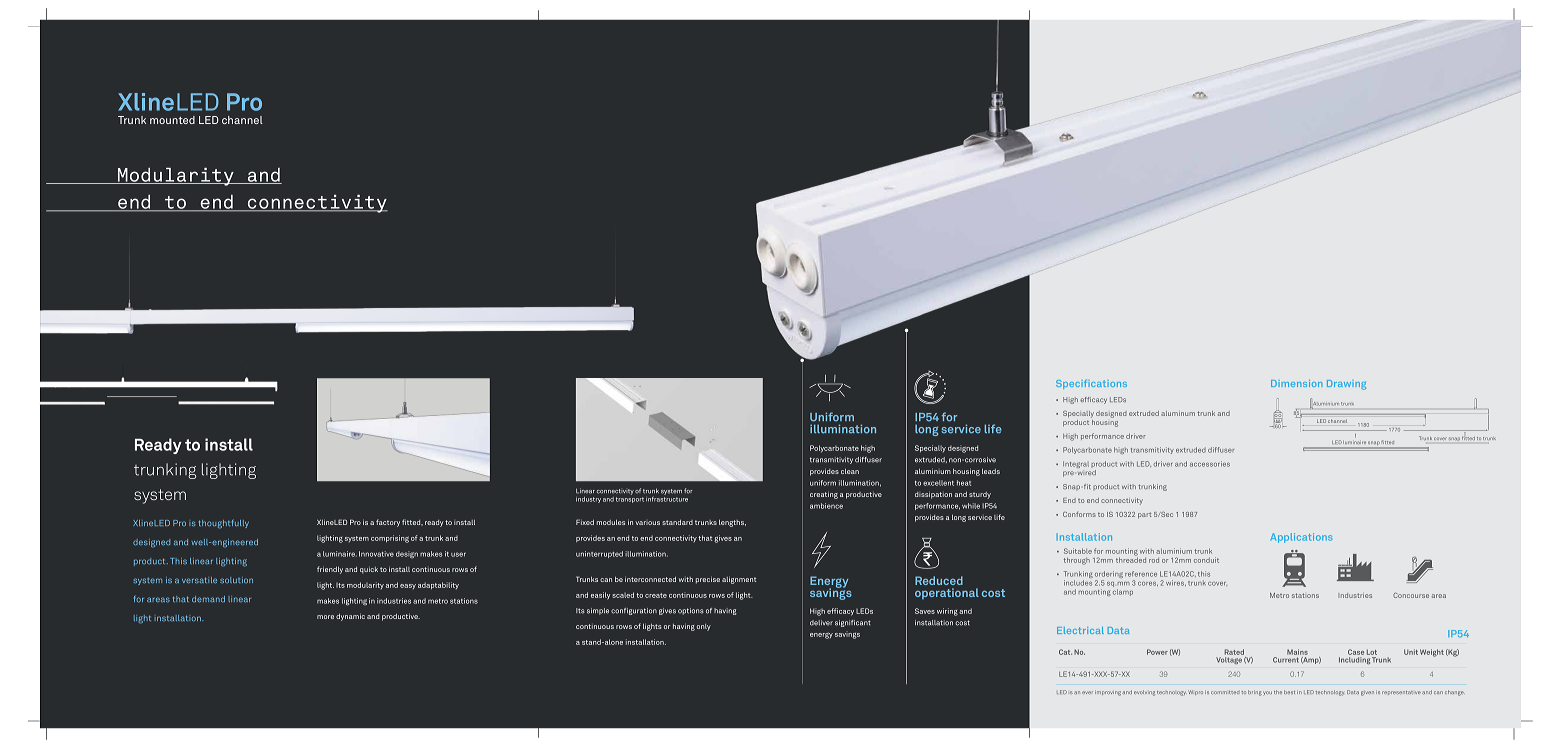 The height and width of the document is (748, 1568). Describe the element at coordinates (1178, 413) in the document. I see `aluminum` at that location.
